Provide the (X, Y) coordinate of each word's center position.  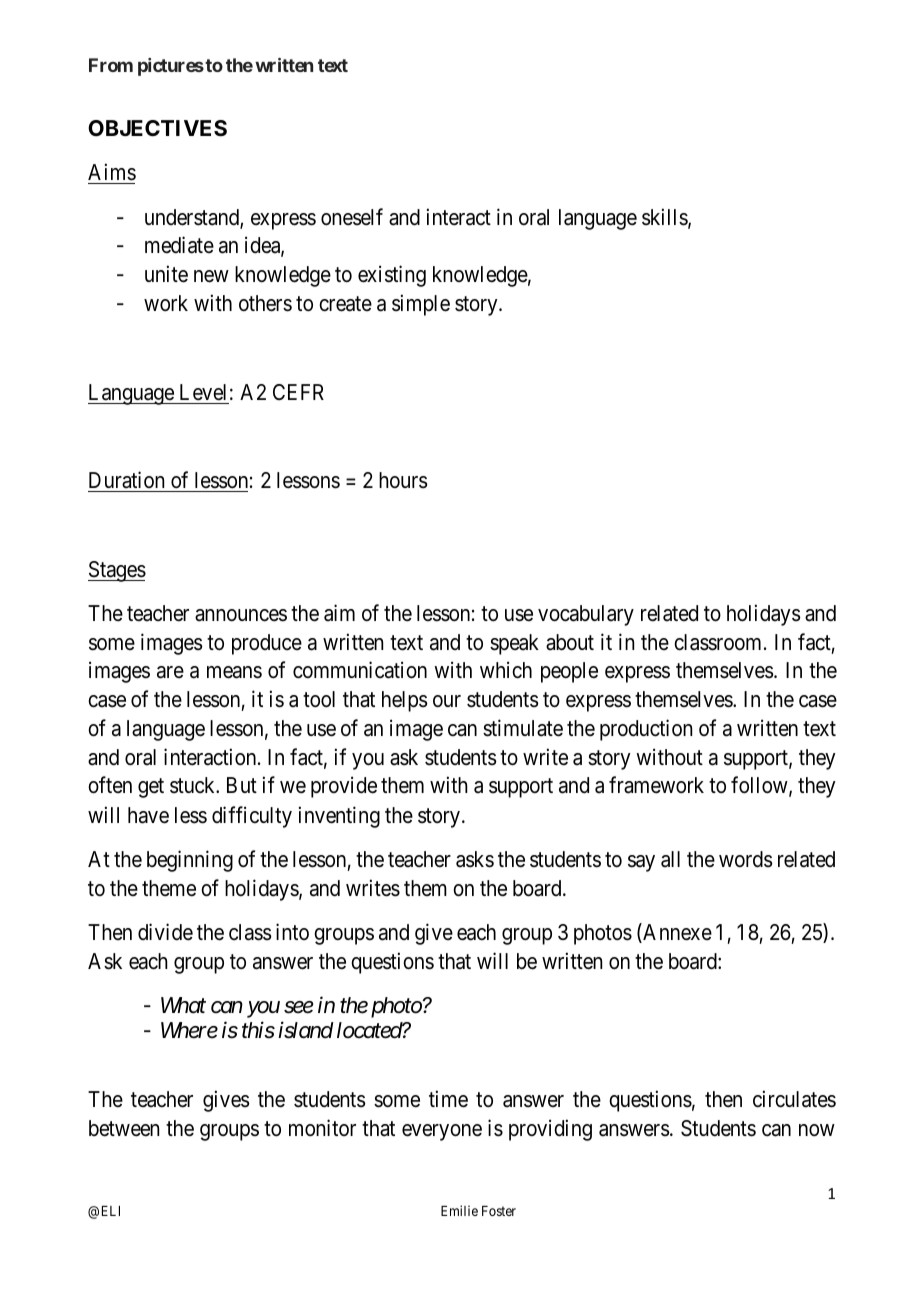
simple (421, 305)
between (124, 1128)
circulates (794, 1099)
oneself (352, 217)
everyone (442, 1132)
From (111, 65)
